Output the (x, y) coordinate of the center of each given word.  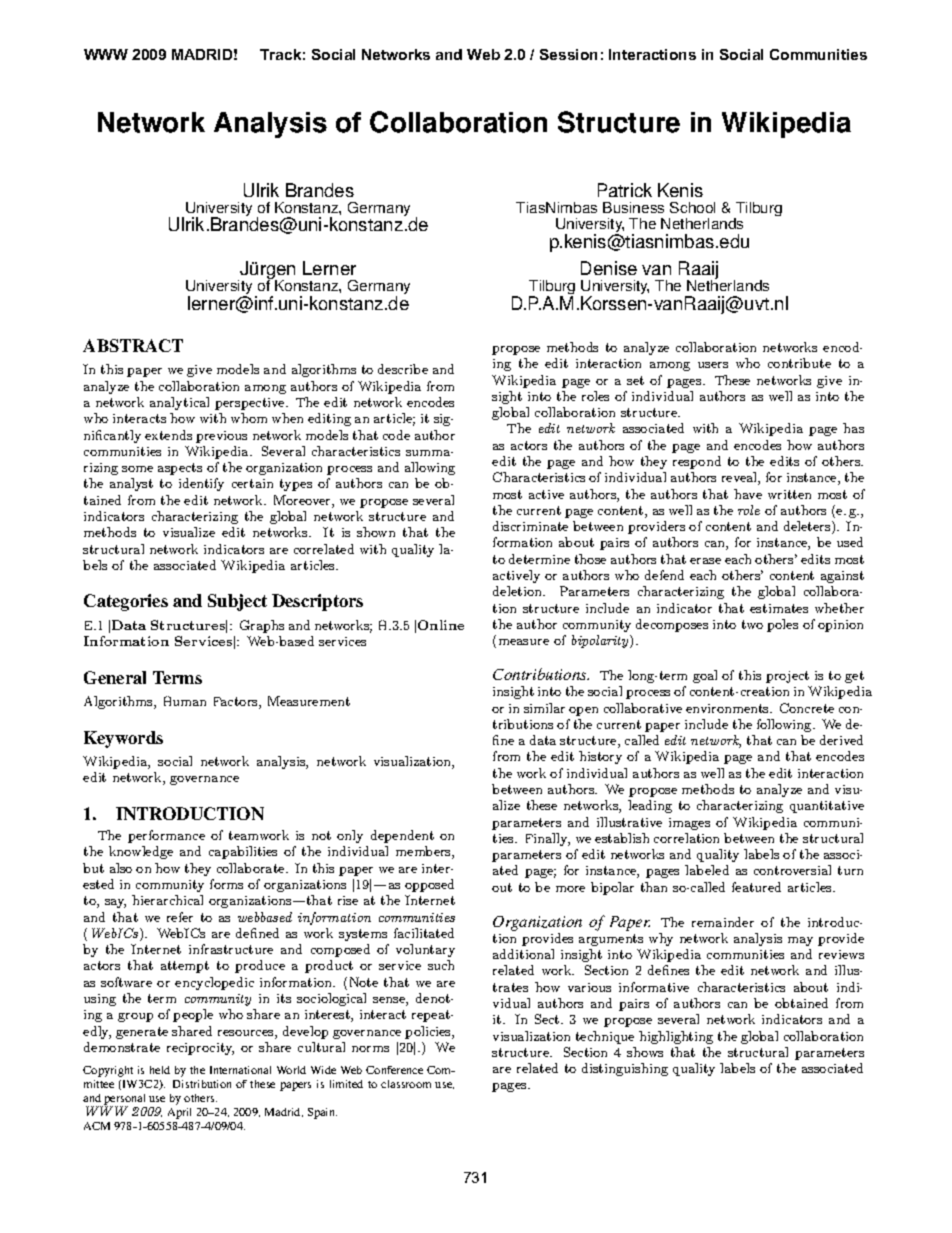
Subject (237, 602)
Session (568, 54)
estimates (779, 608)
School (692, 207)
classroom (406, 1084)
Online (441, 625)
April (179, 1113)
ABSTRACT (133, 345)
